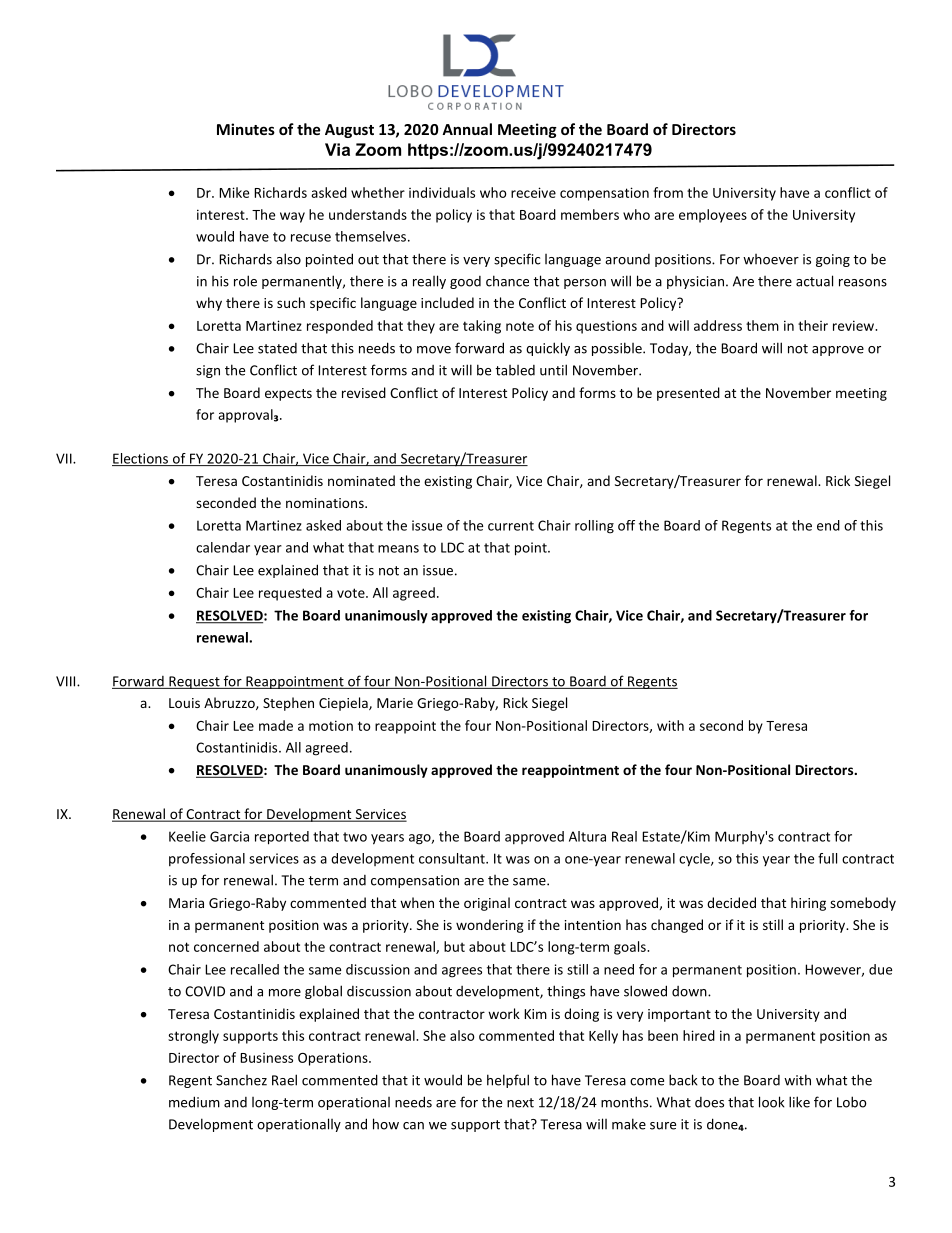 The height and width of the document is (1233, 952). I want to click on employees, so click(713, 216).
